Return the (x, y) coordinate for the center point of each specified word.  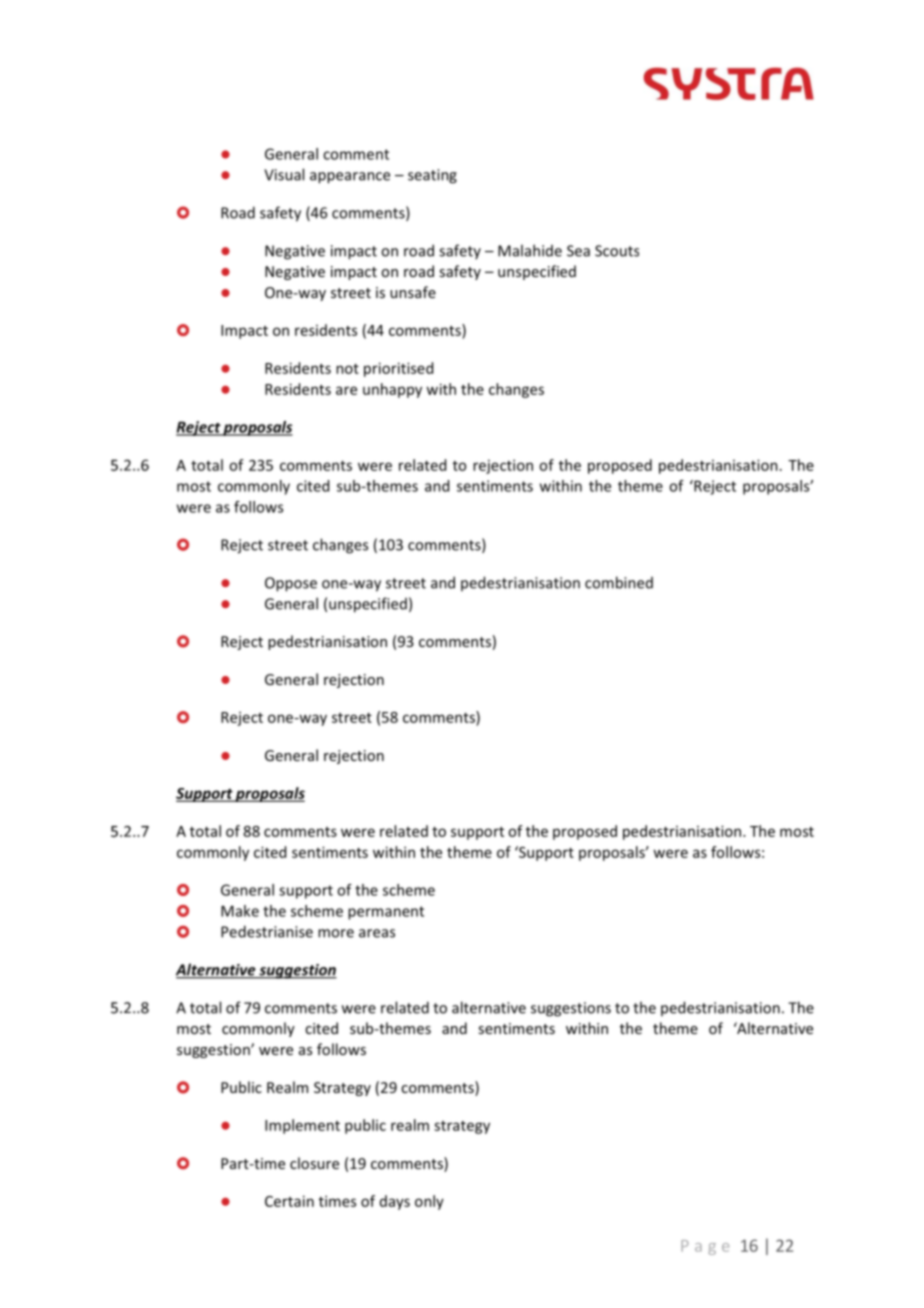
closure (314, 1163)
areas (377, 933)
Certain (289, 1201)
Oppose (291, 584)
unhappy (392, 390)
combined (619, 582)
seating (432, 176)
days (395, 1202)
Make (240, 911)
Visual (284, 174)
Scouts (617, 251)
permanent (386, 913)
